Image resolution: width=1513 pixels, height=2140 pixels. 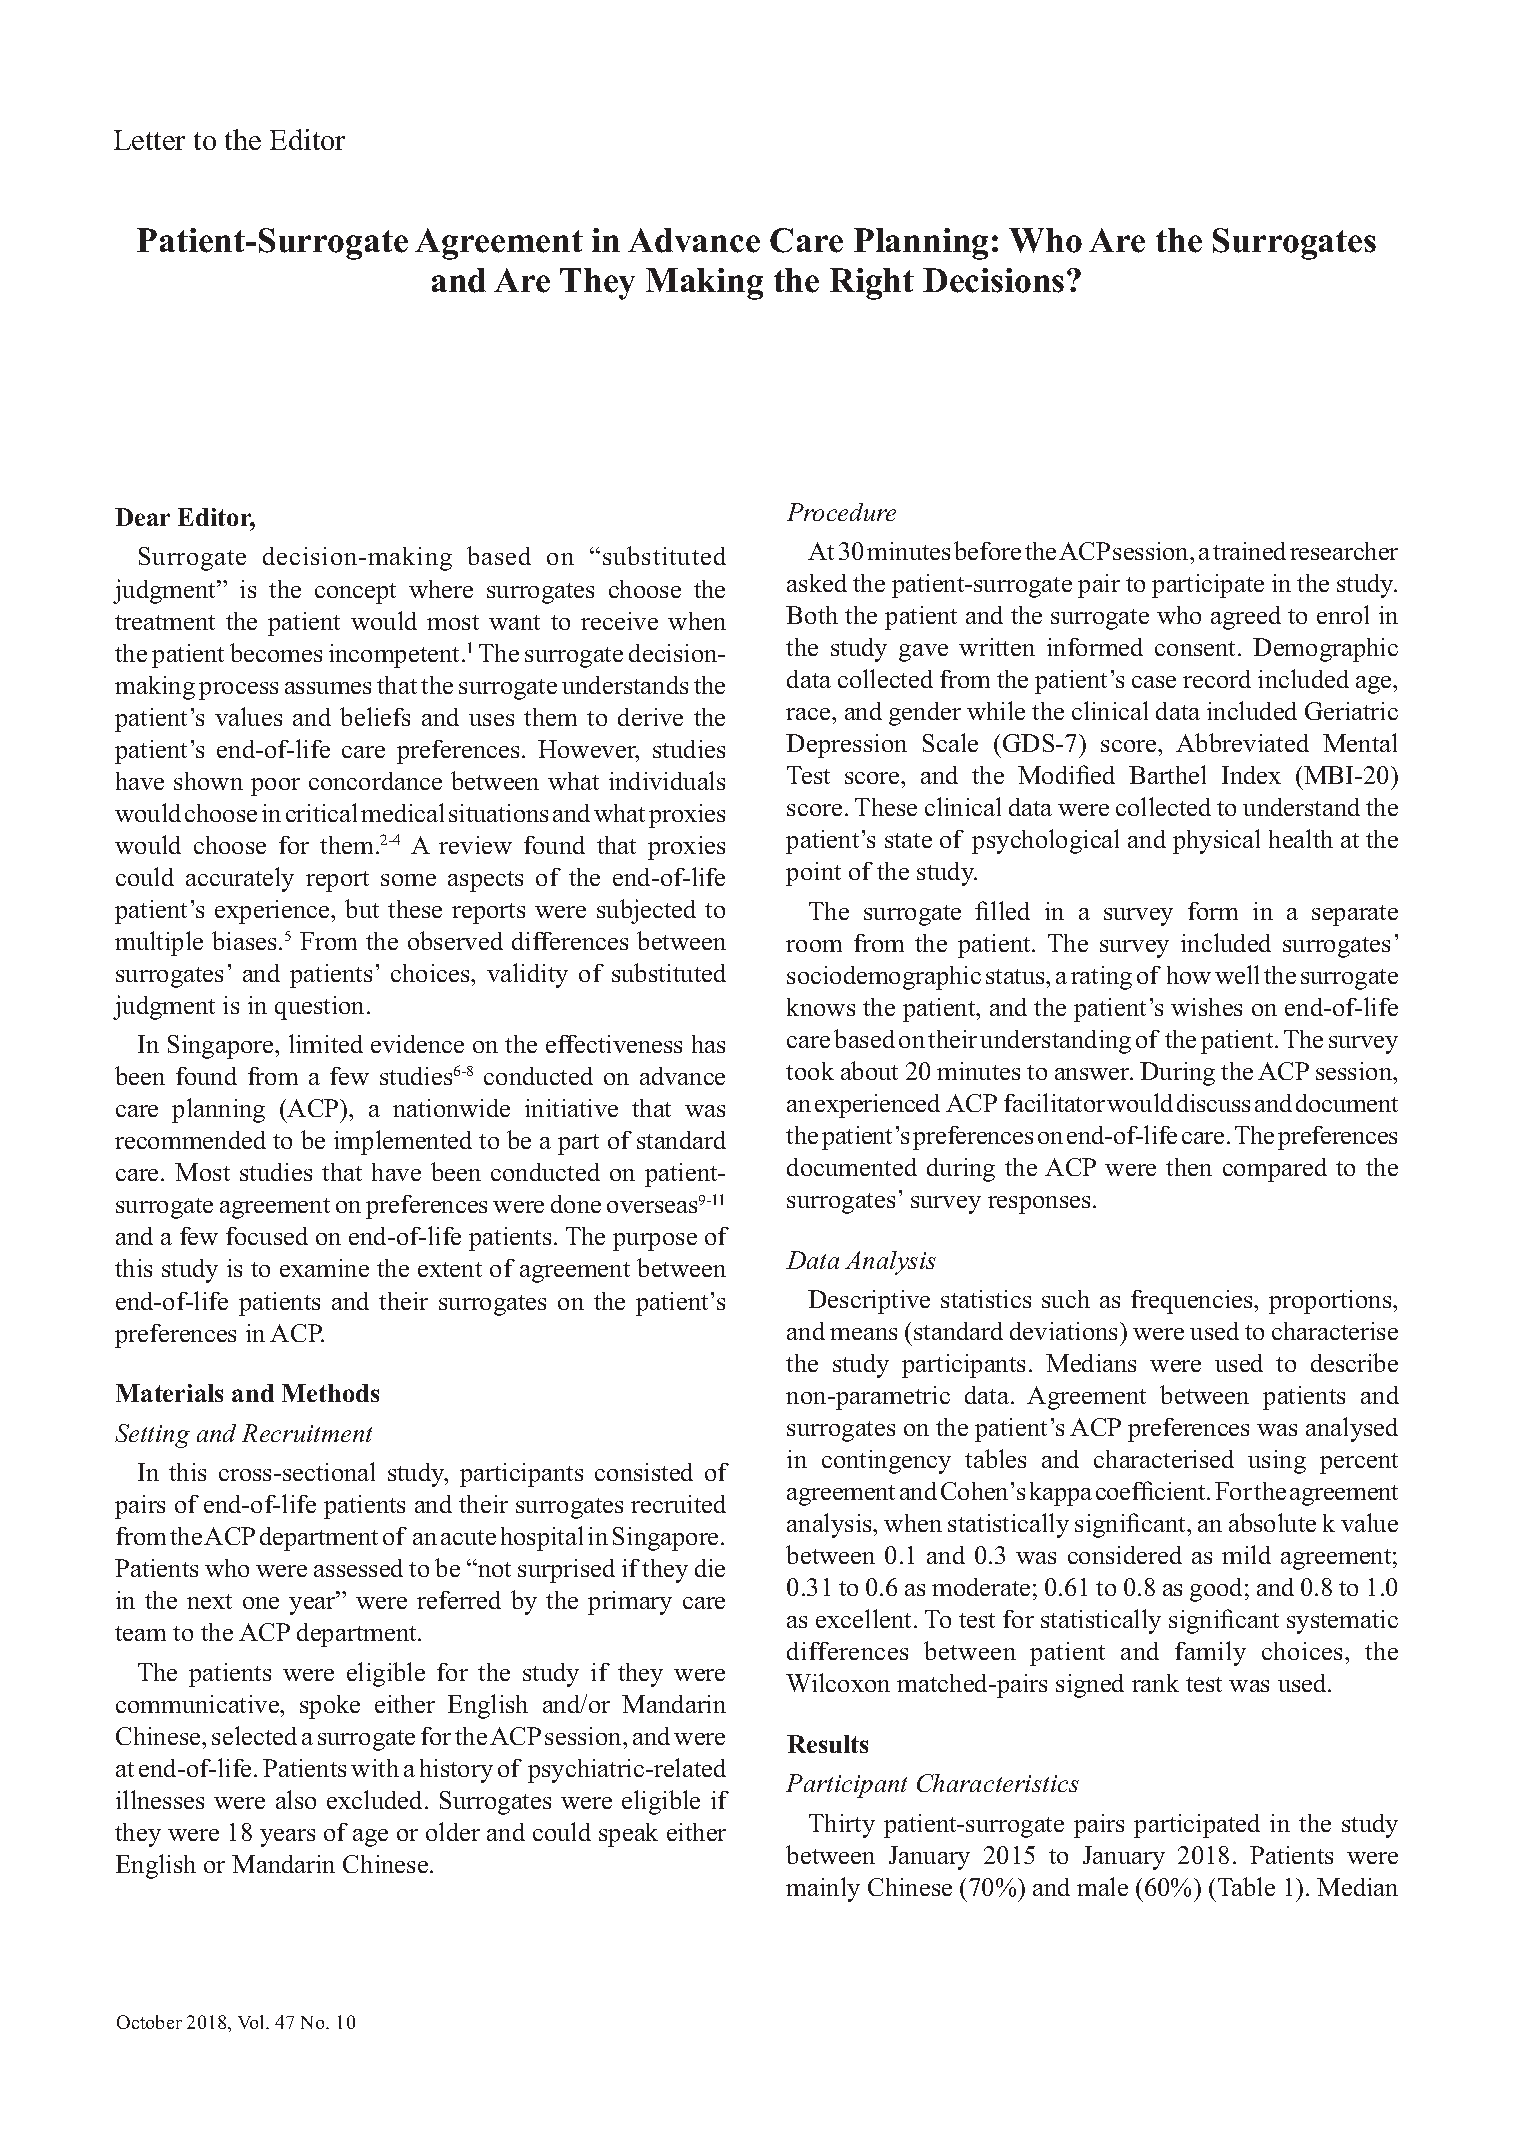 I want to click on consent, so click(x=1197, y=648).
